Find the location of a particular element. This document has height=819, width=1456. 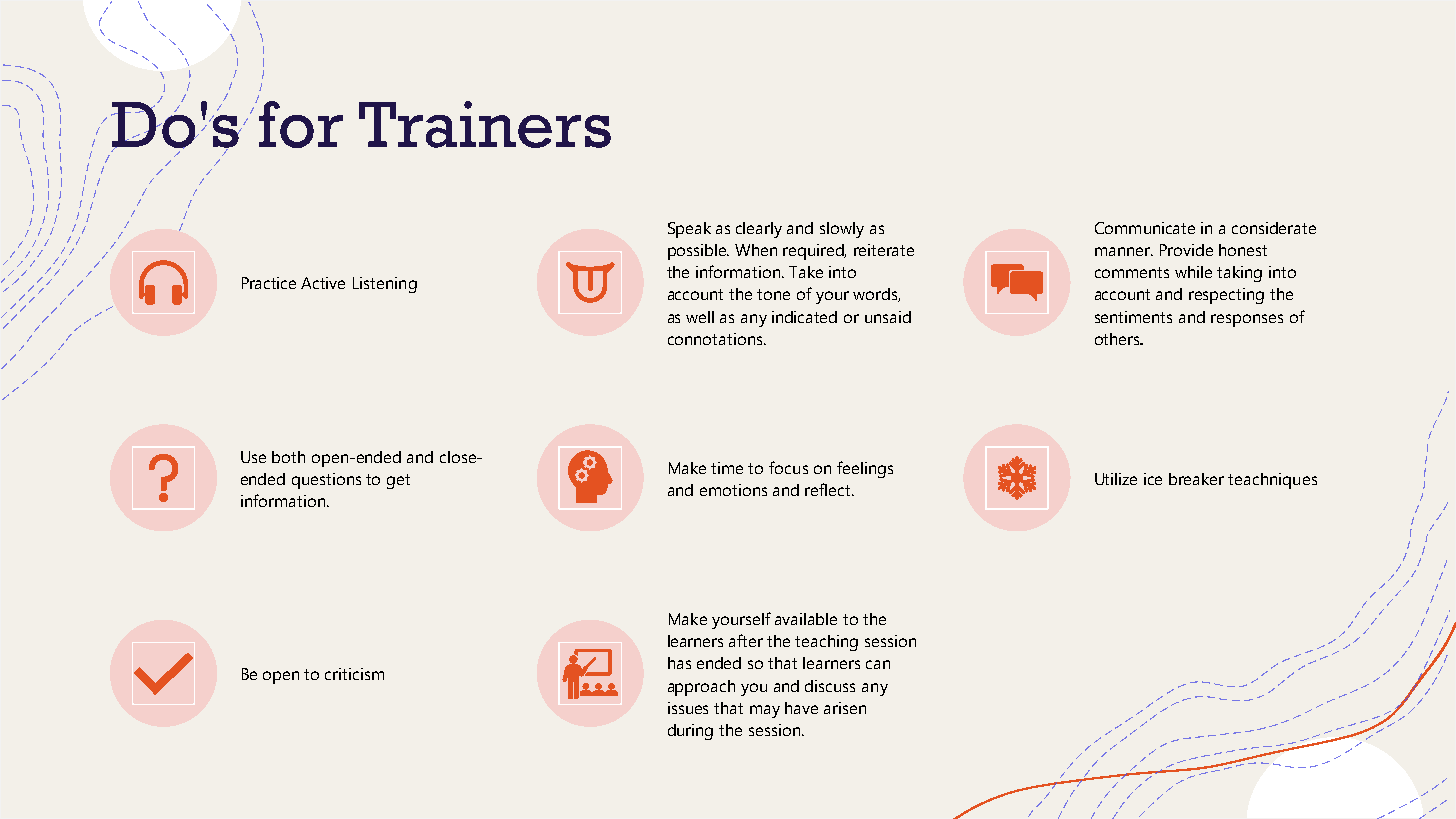

emotions is located at coordinates (733, 490).
